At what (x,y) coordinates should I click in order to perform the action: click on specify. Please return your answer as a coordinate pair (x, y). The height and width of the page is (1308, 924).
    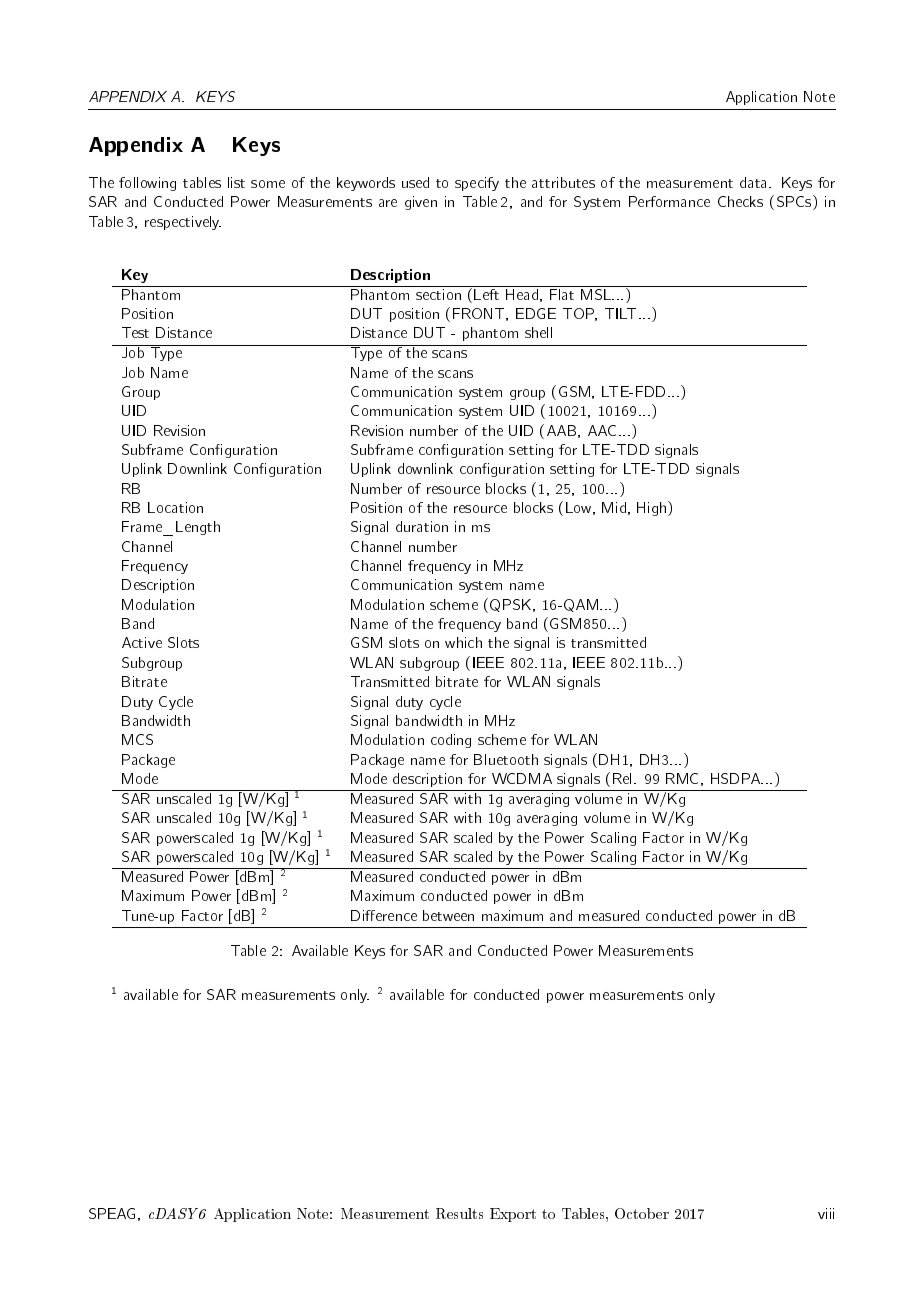
    Looking at the image, I should click on (477, 184).
